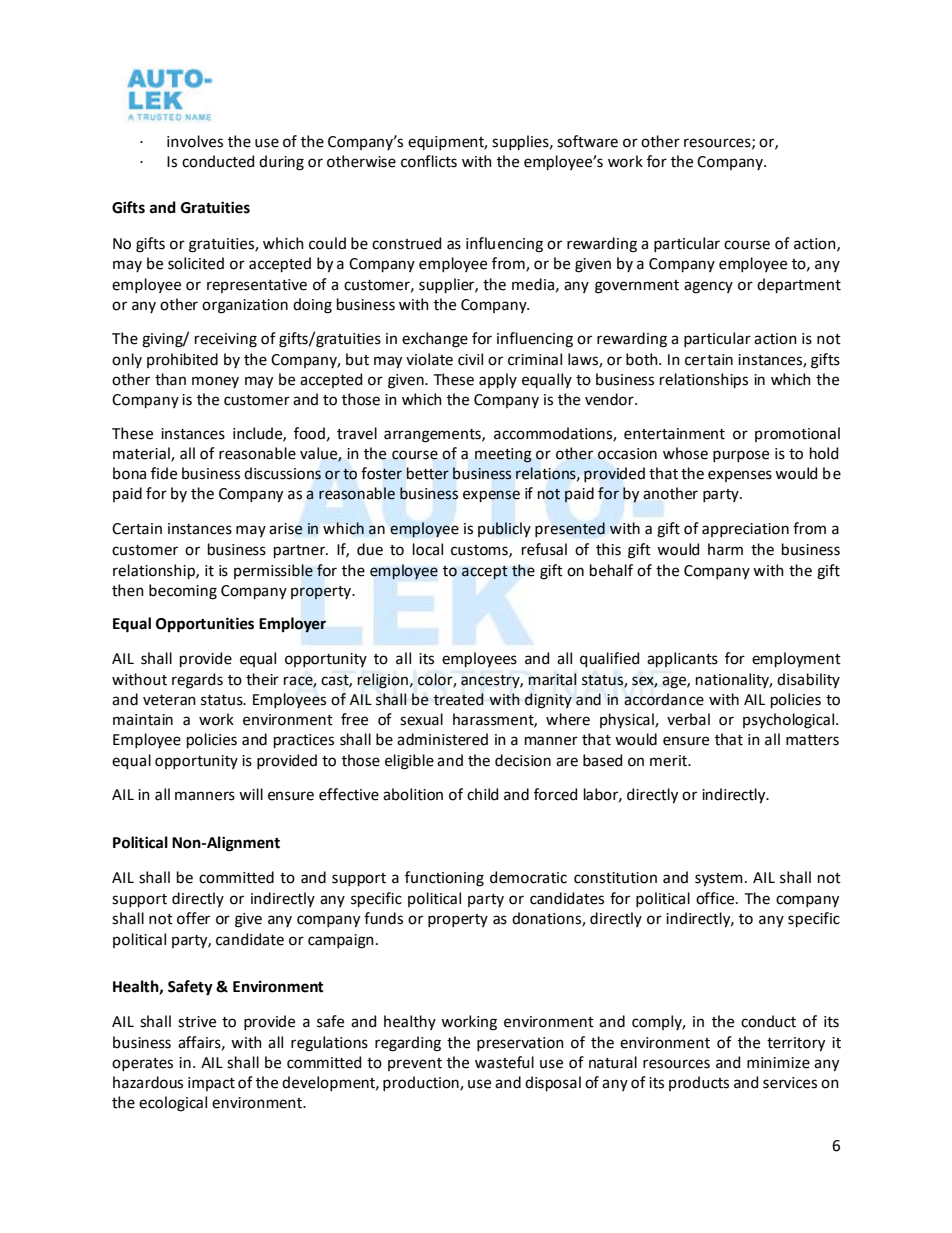  I want to click on agency, so click(708, 287).
